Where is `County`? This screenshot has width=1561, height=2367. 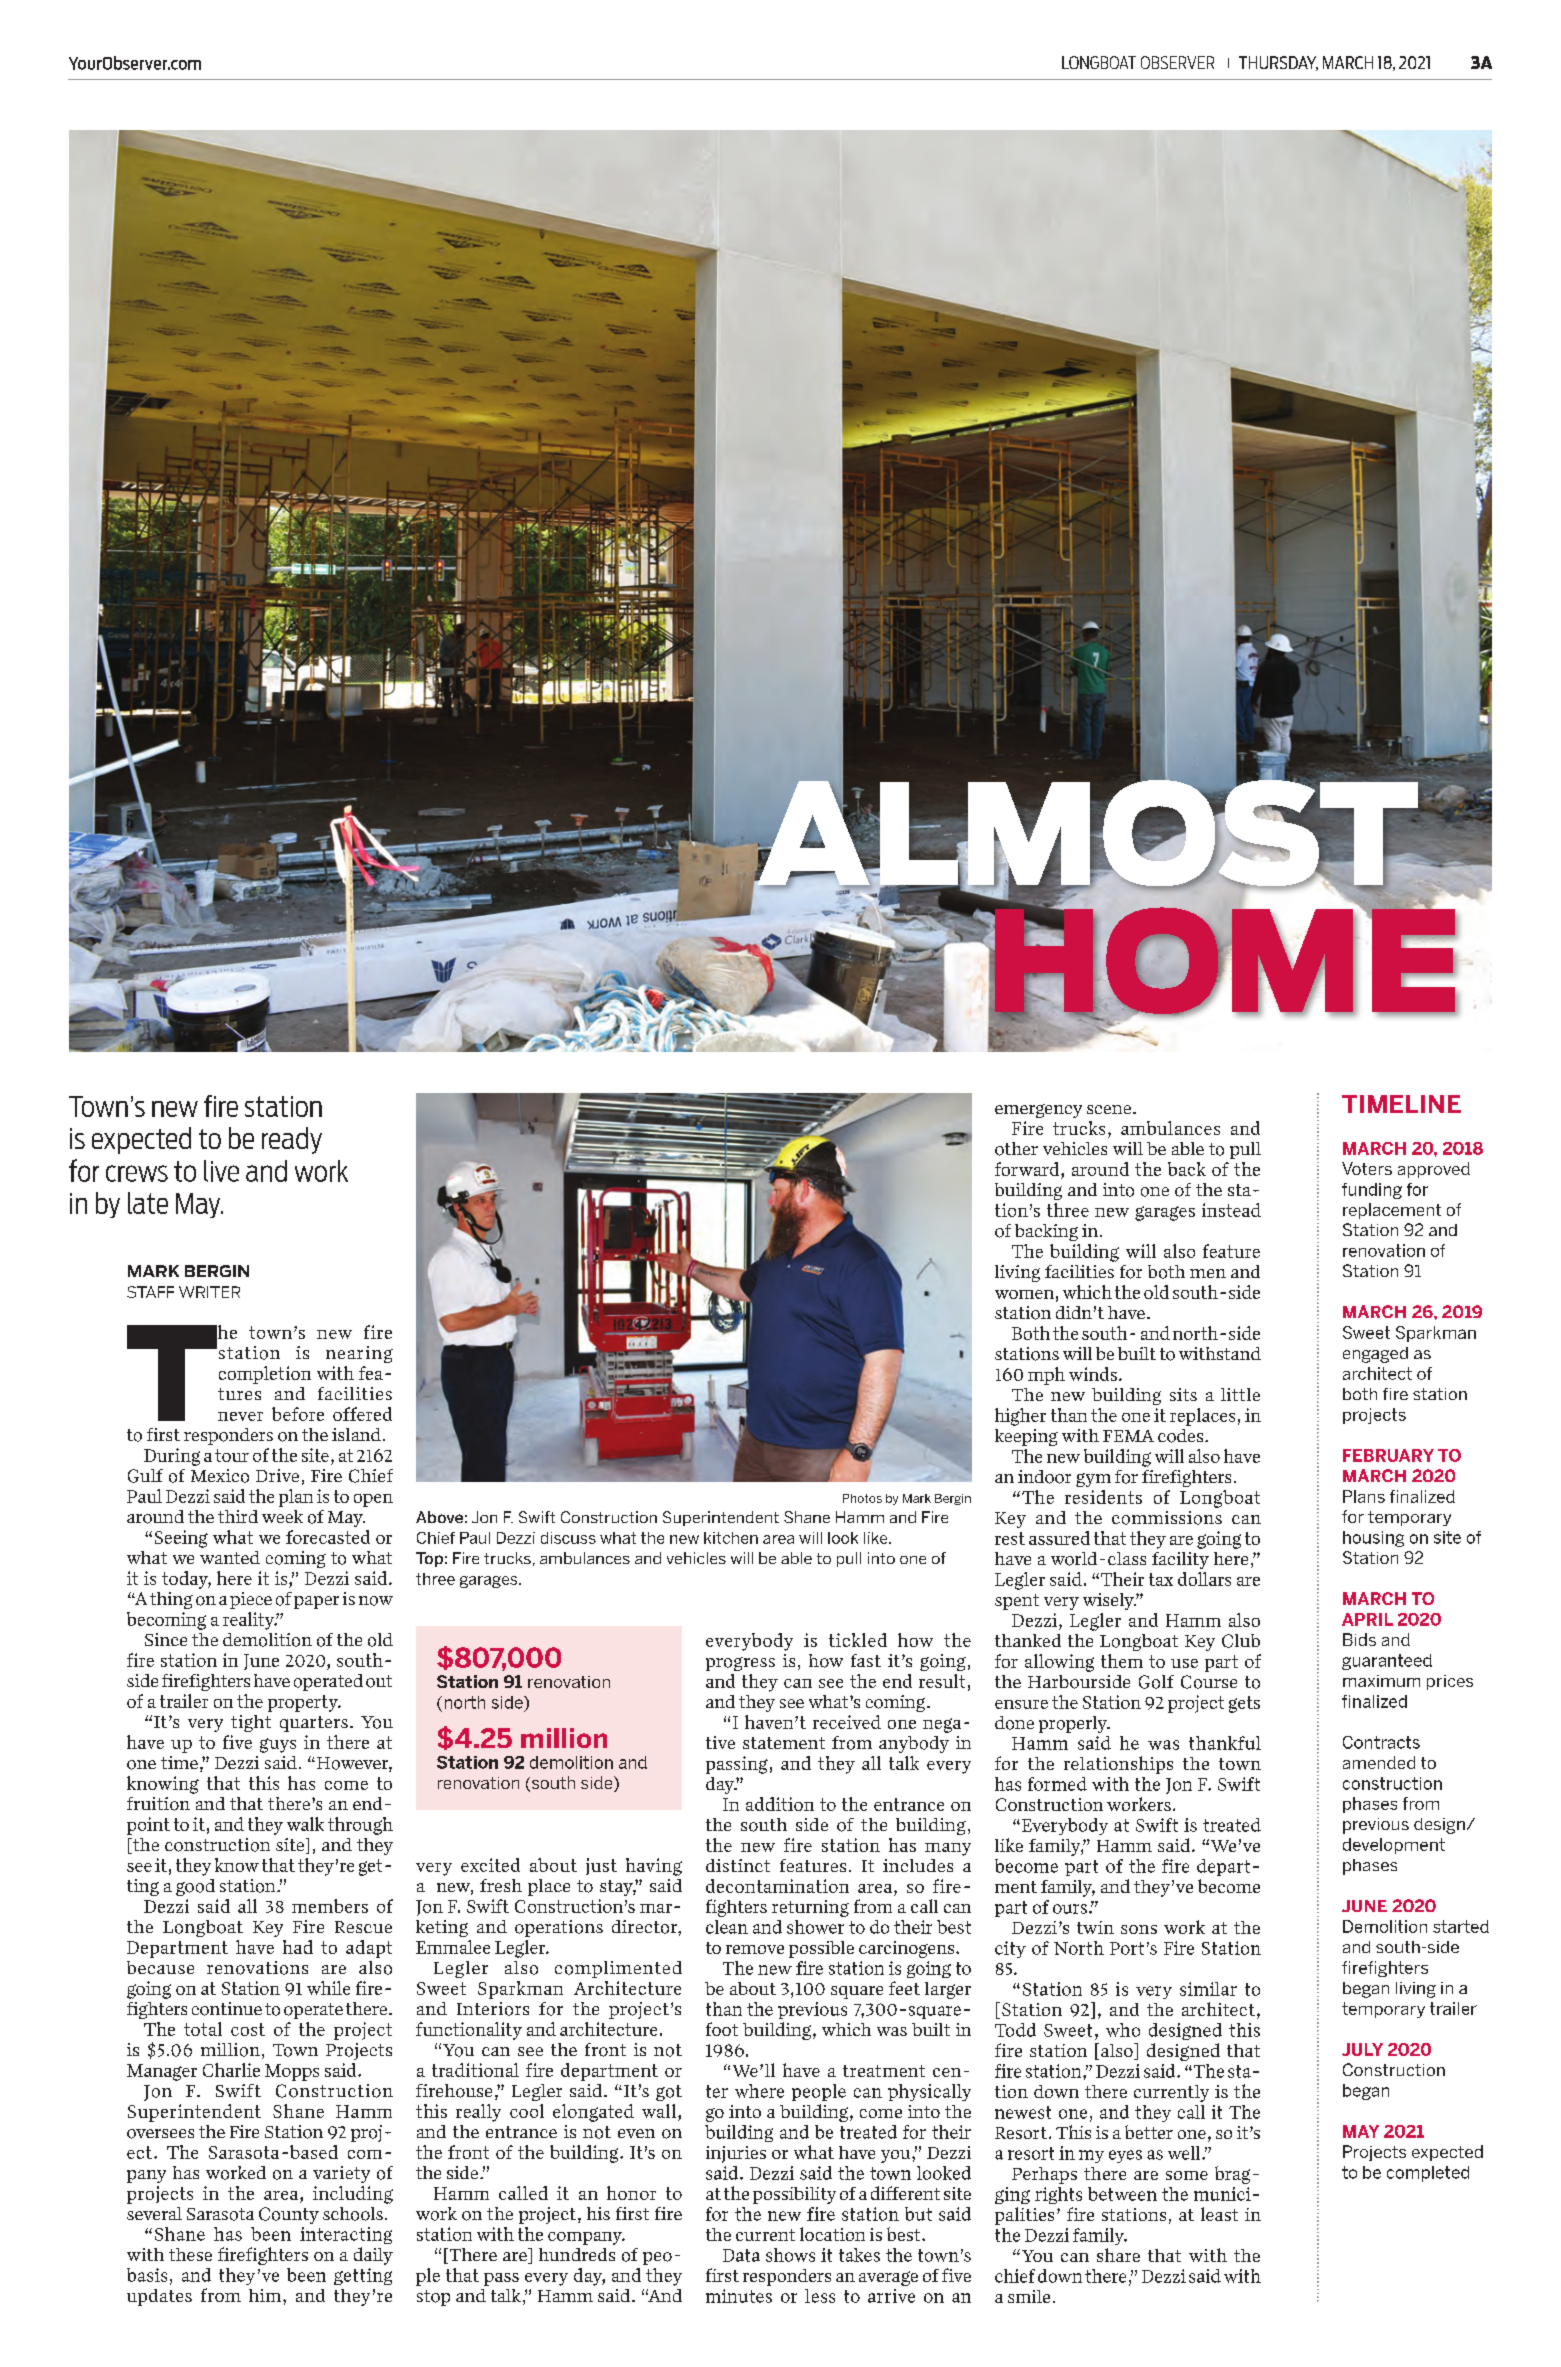
County is located at coordinates (289, 2215).
